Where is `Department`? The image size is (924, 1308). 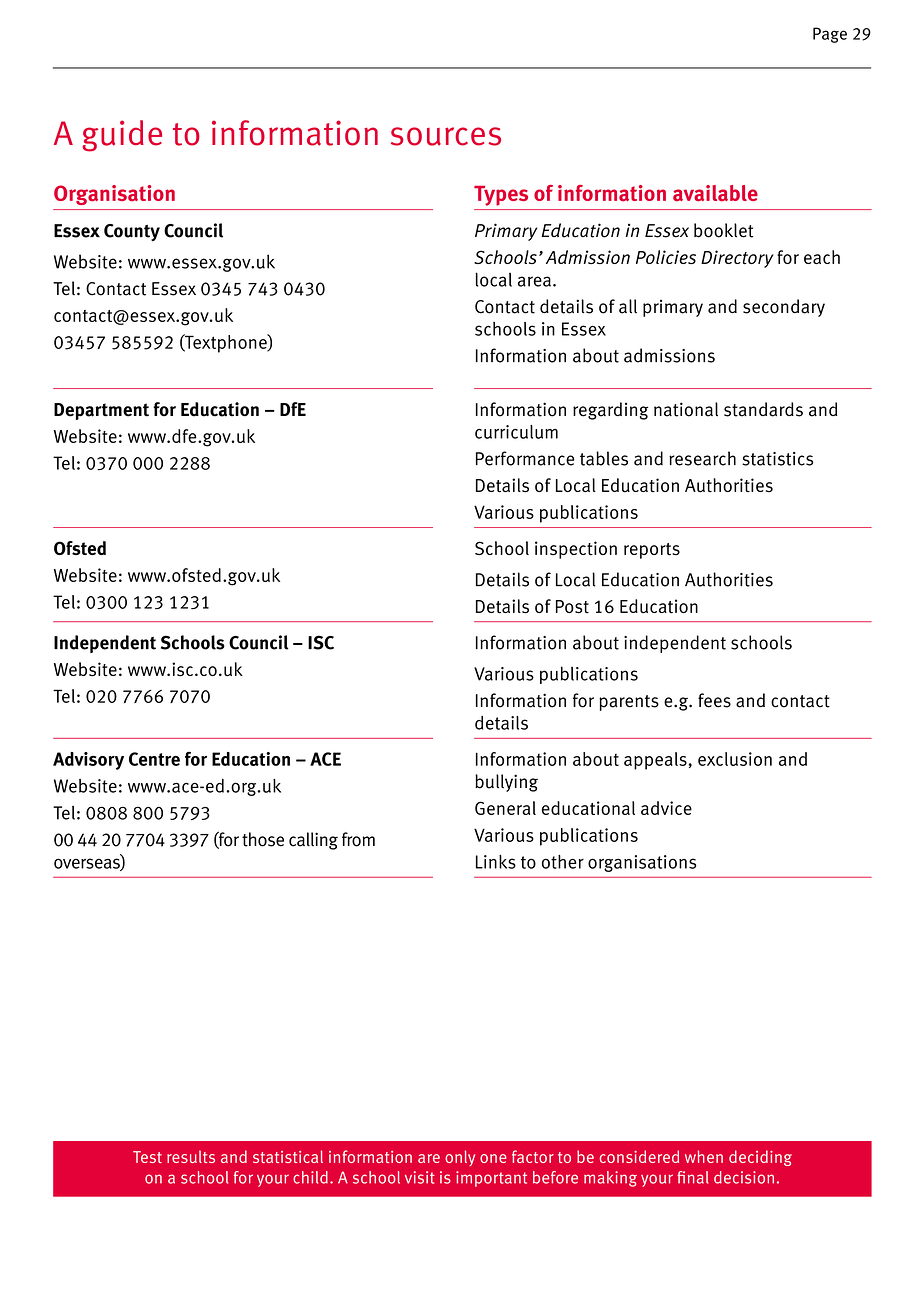
Department is located at coordinates (101, 411).
